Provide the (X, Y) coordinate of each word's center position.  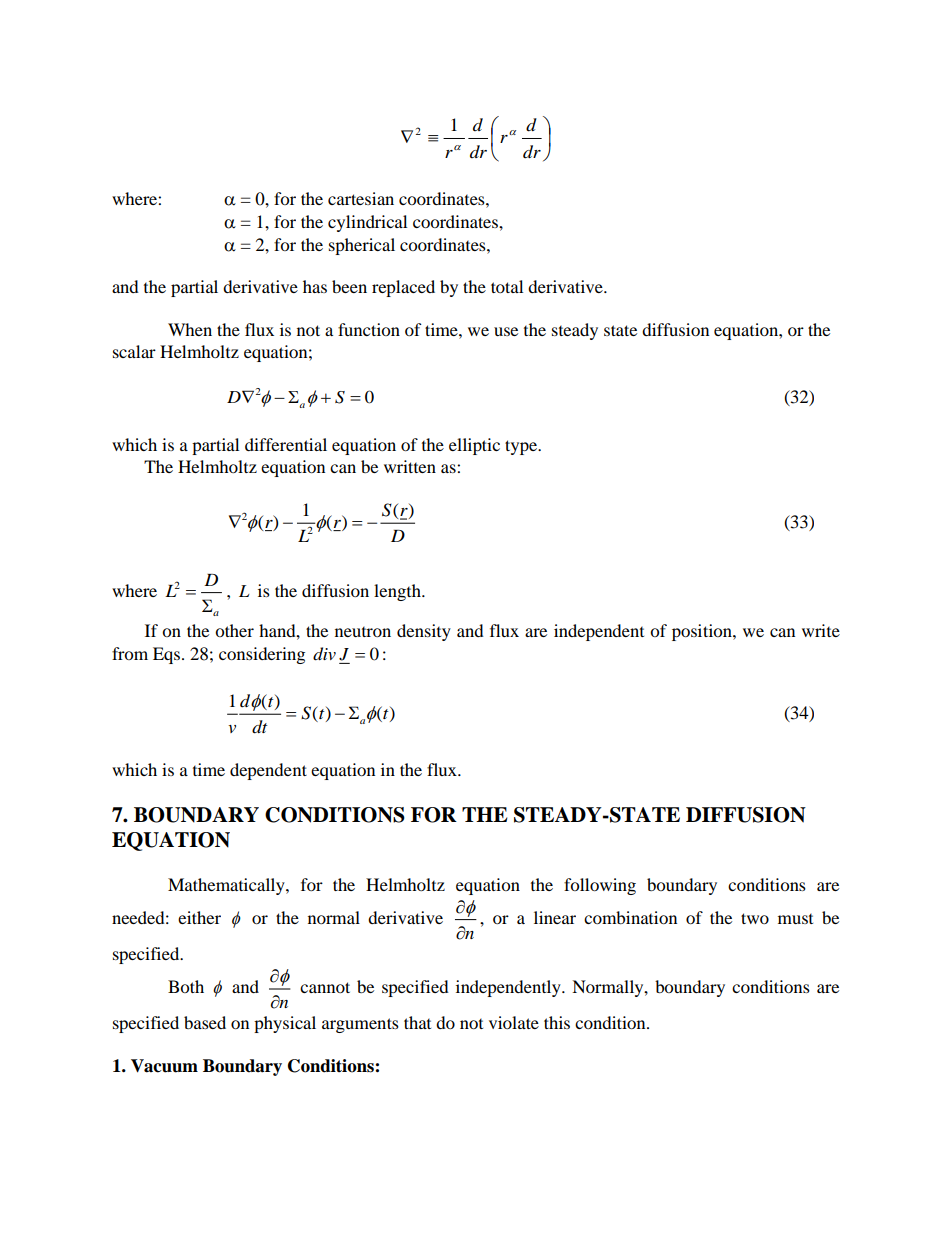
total (507, 286)
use (506, 331)
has (315, 286)
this (557, 1022)
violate (514, 1022)
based (205, 1022)
